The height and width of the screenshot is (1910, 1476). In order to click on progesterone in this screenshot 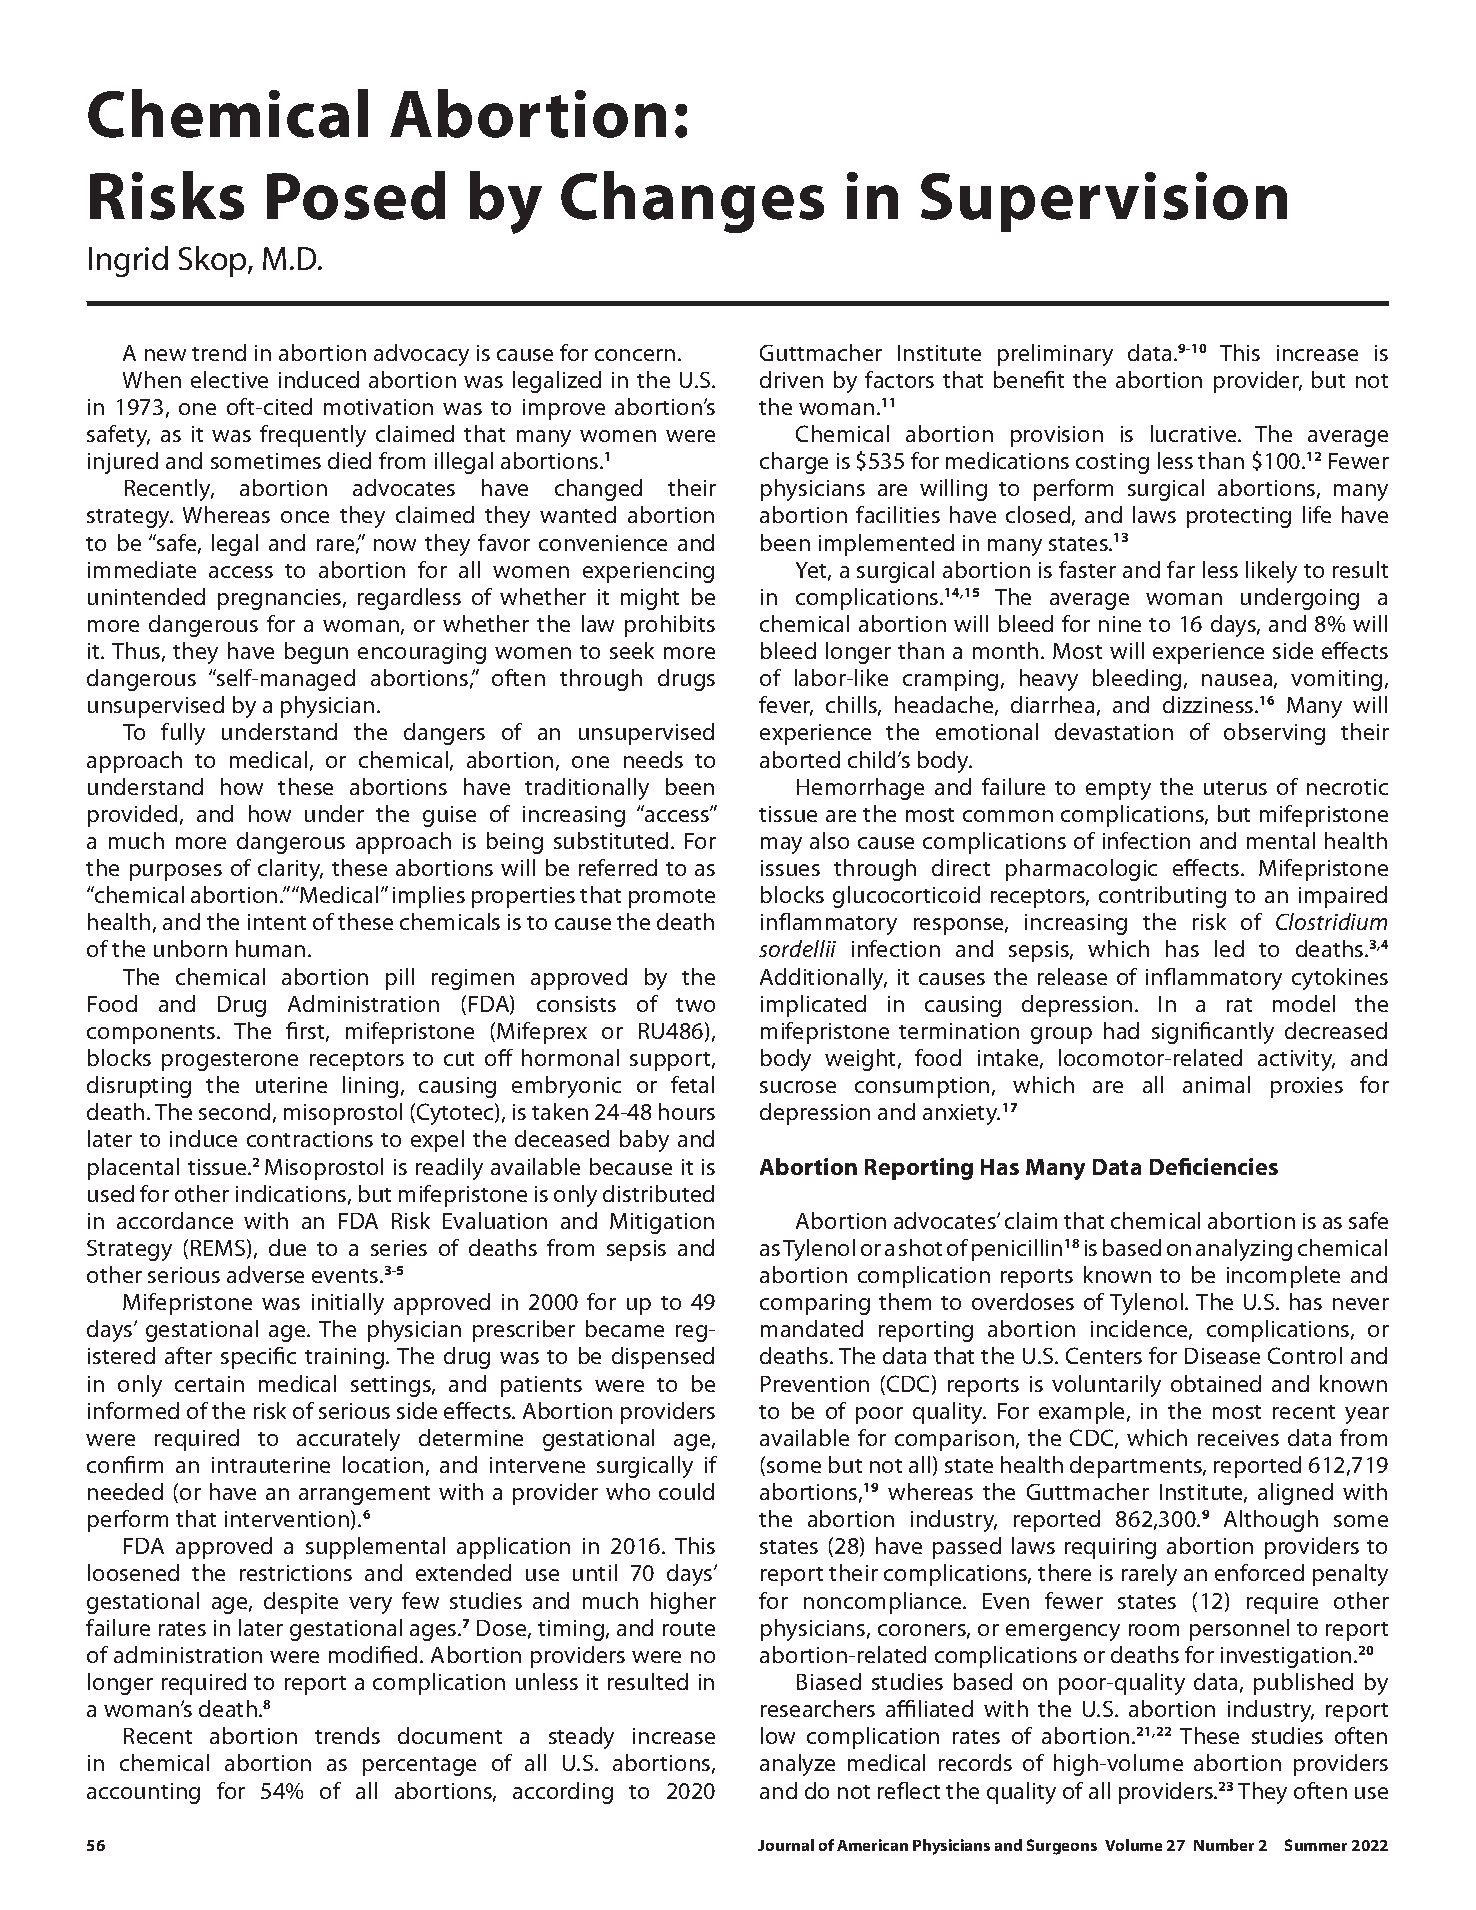, I will do `click(230, 1061)`.
